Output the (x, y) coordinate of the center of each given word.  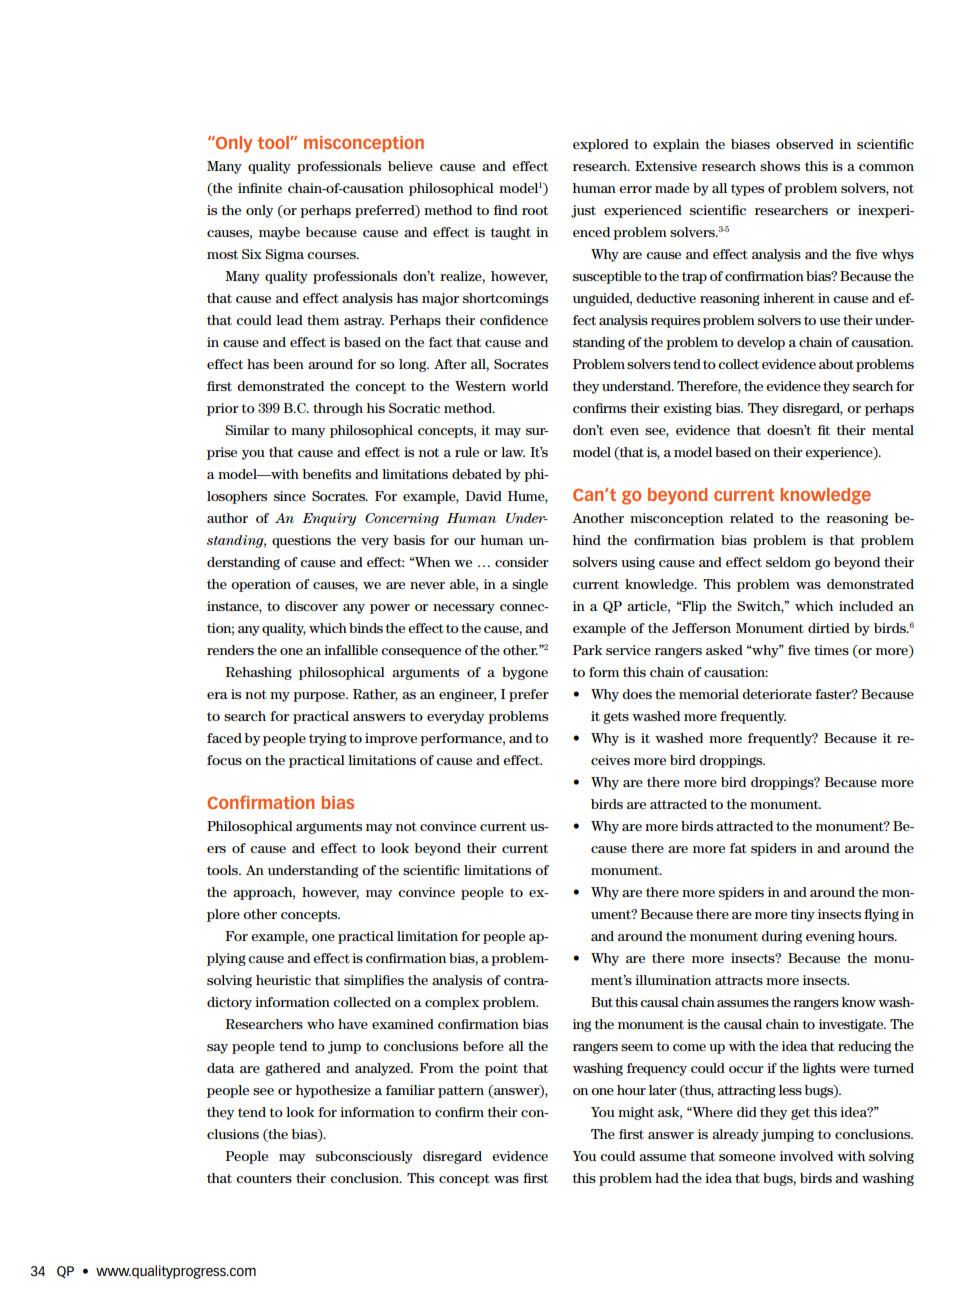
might (636, 1113)
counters (264, 1178)
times (831, 650)
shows (780, 166)
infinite (260, 188)
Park (587, 650)
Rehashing (259, 673)
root (535, 210)
